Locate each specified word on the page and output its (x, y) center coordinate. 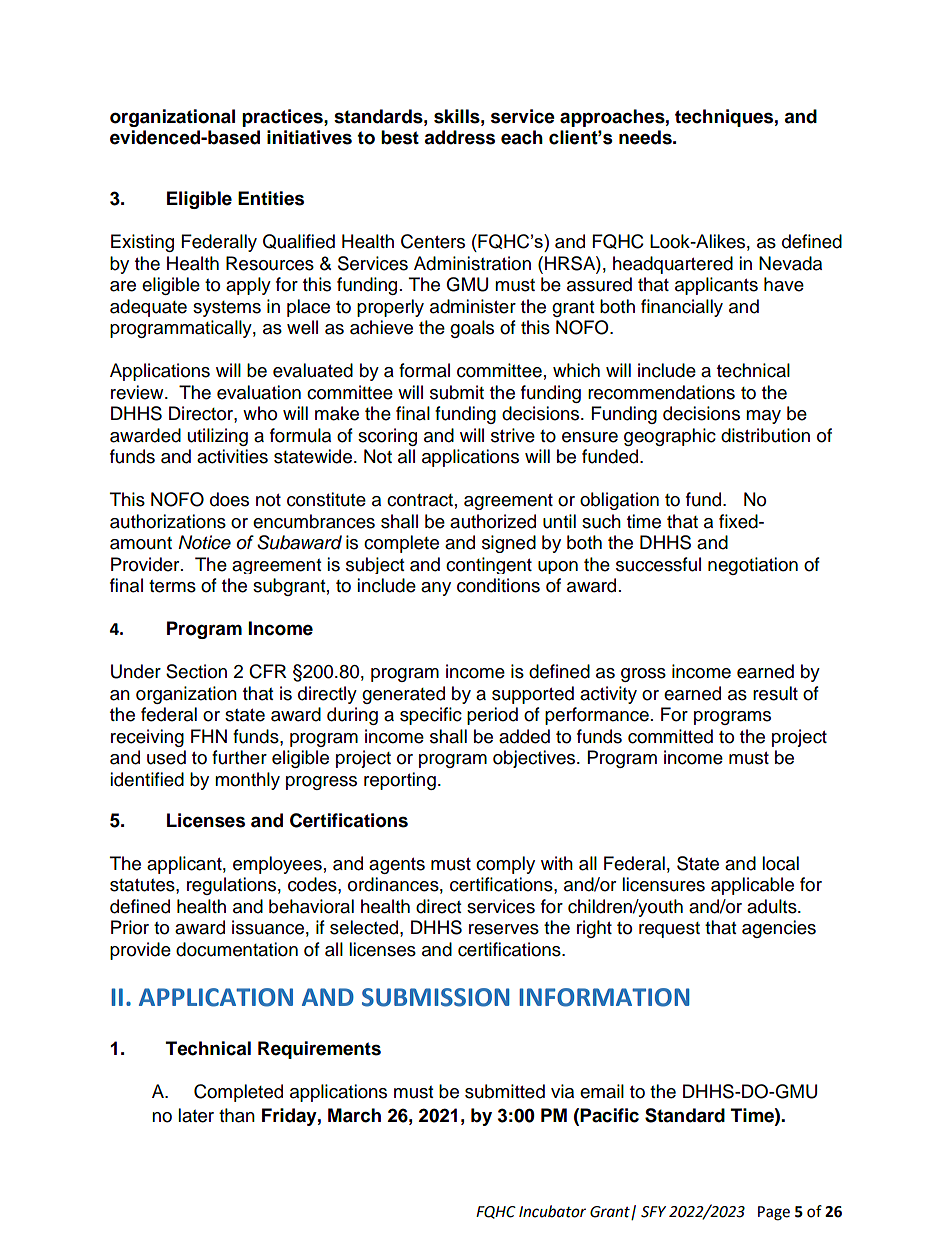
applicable (752, 886)
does (229, 499)
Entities (271, 198)
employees (277, 865)
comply (505, 865)
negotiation (753, 566)
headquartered (673, 265)
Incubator (552, 1211)
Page (774, 1213)
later (196, 1115)
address (459, 137)
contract (420, 500)
